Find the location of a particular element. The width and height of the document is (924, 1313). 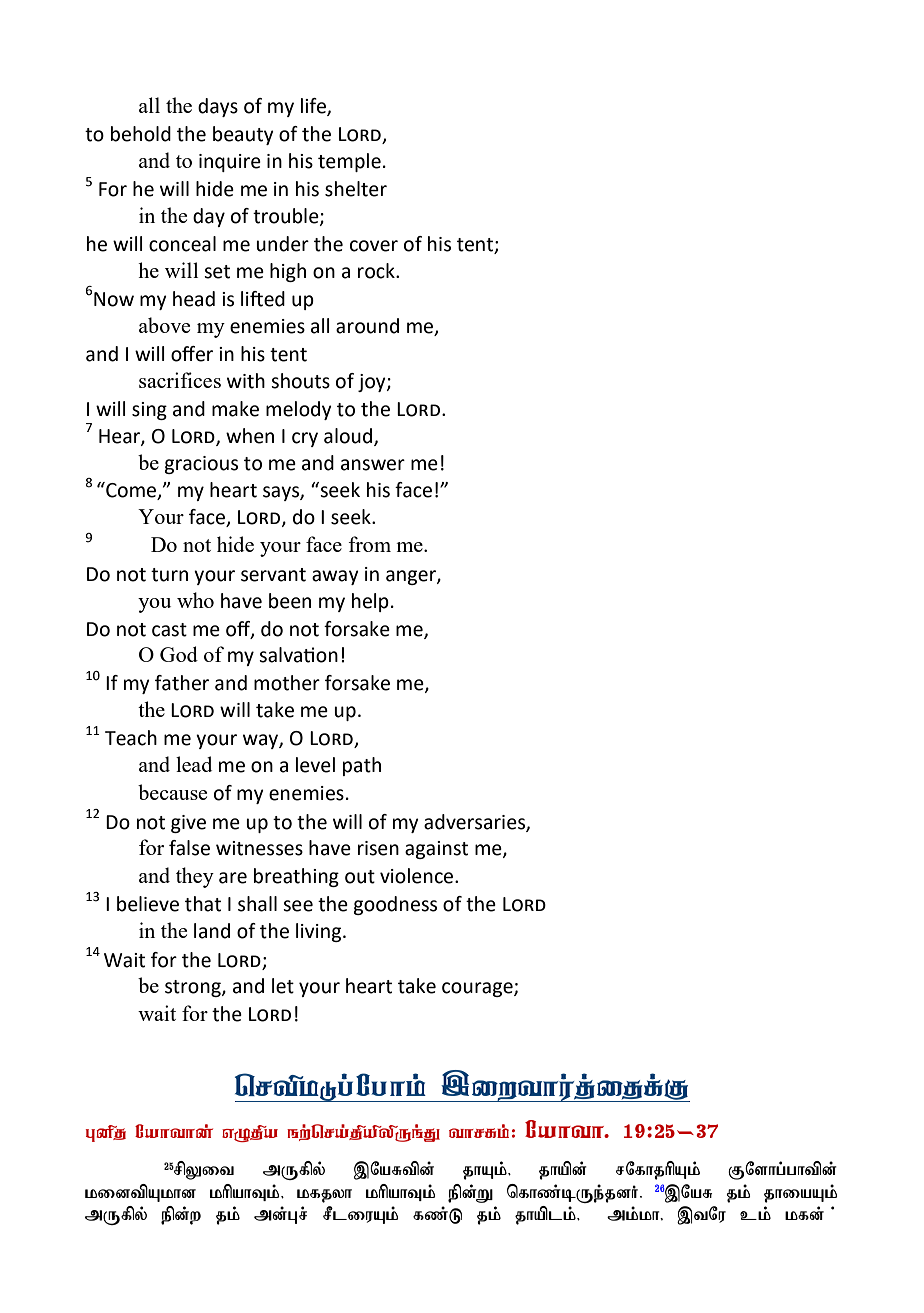

strong is located at coordinates (194, 988).
